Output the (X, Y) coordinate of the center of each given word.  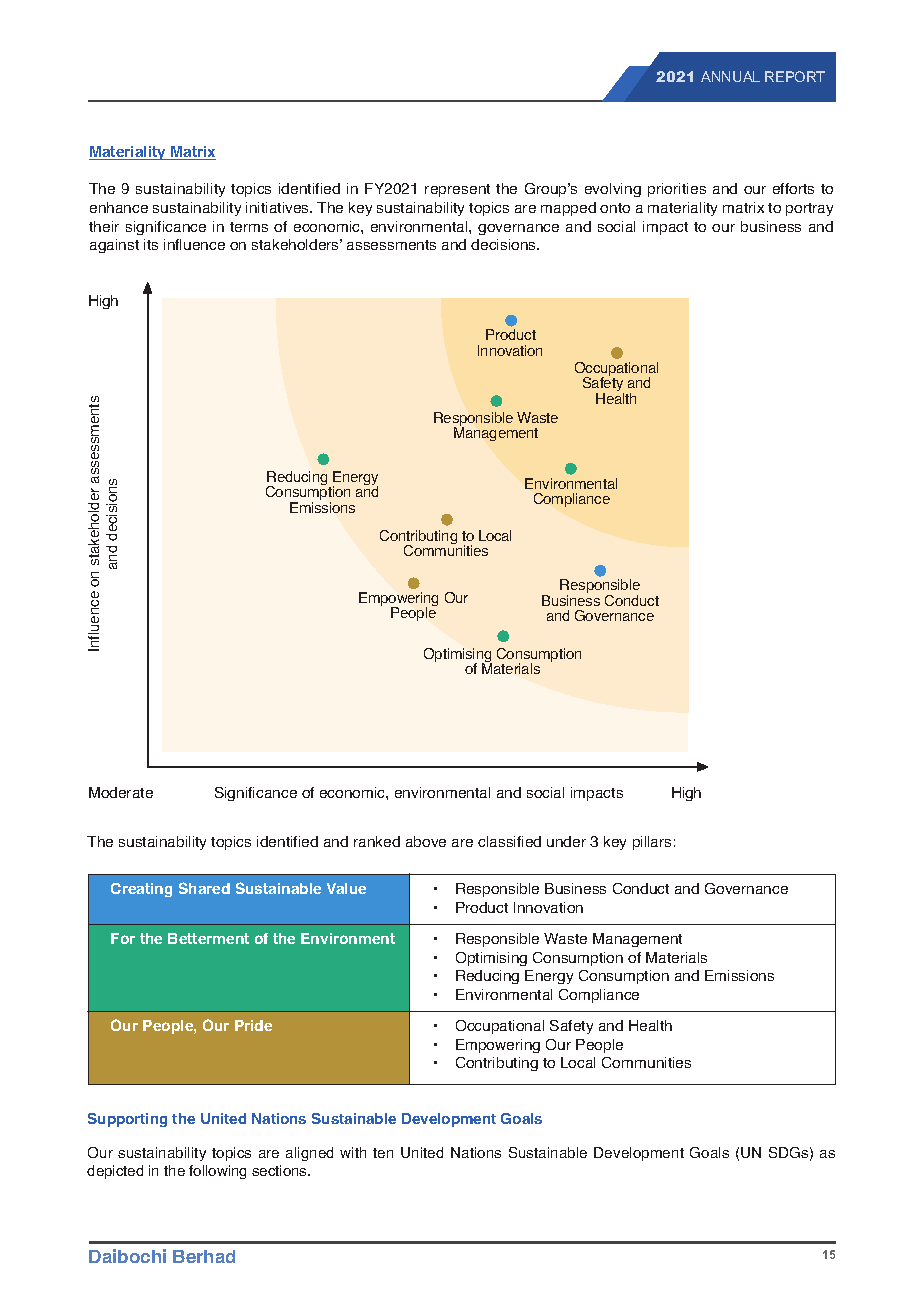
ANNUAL (730, 76)
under (566, 841)
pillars (652, 843)
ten (383, 1153)
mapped (568, 209)
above (426, 841)
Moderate (121, 792)
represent (457, 190)
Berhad (204, 1256)
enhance (119, 207)
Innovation (548, 907)
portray (809, 209)
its (151, 244)
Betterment (208, 938)
